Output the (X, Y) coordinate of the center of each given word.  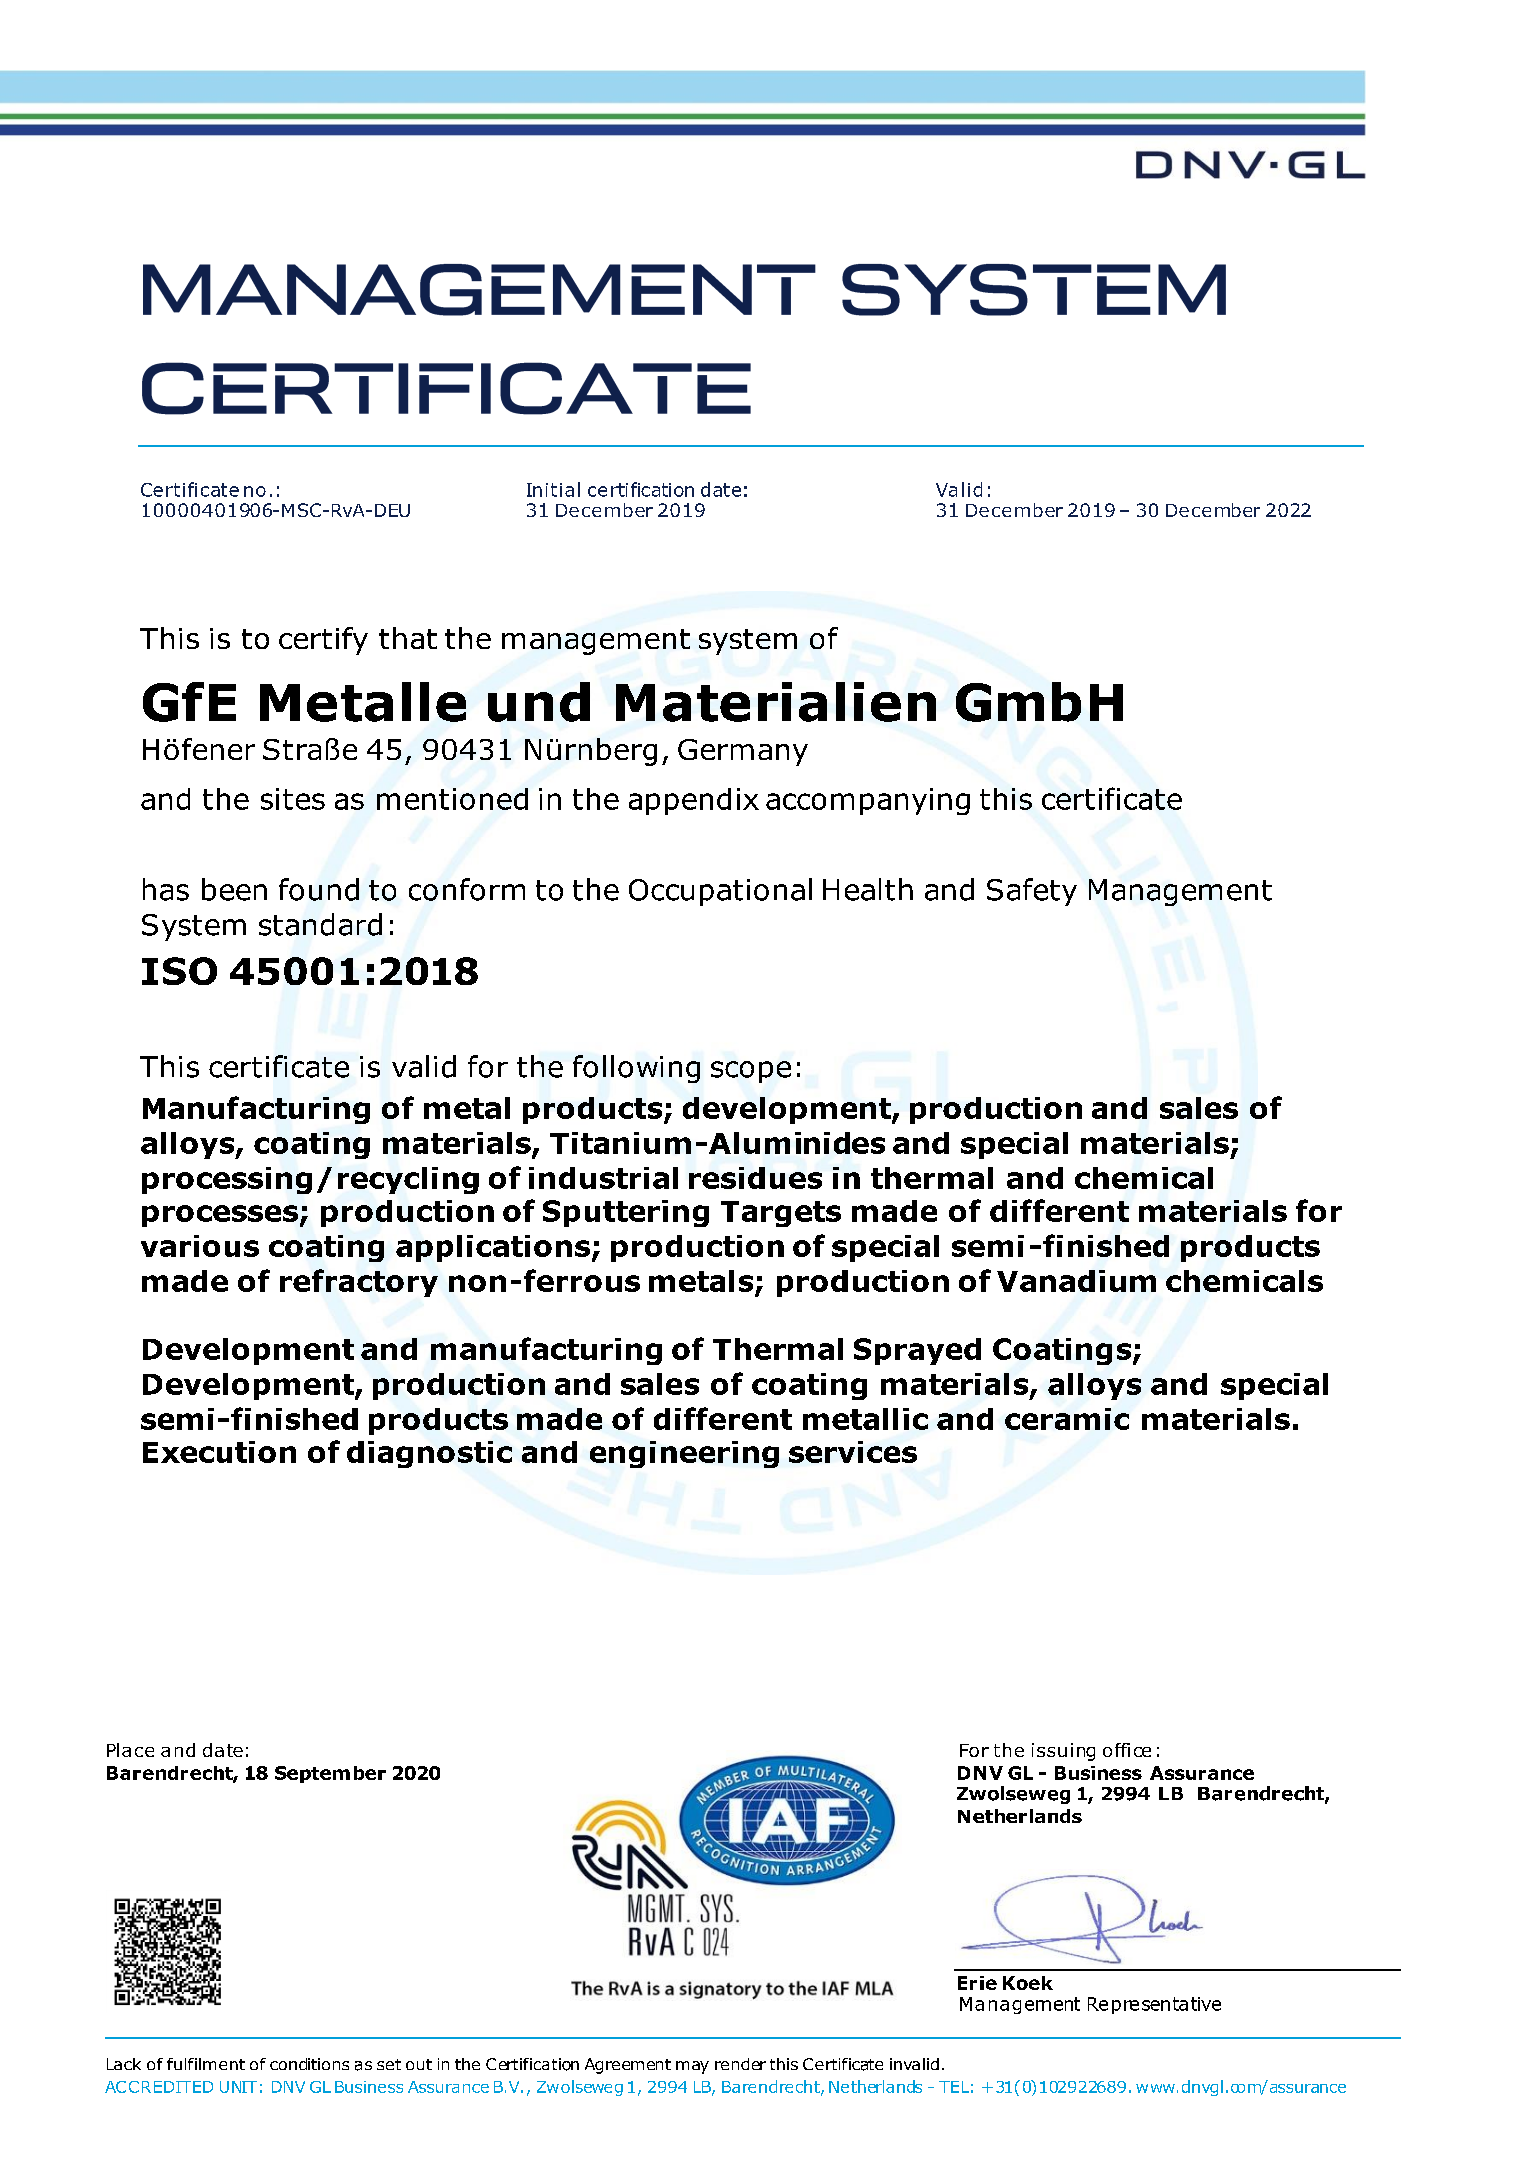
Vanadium (1076, 1281)
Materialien (776, 702)
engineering (684, 1454)
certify (323, 641)
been (234, 889)
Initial (553, 489)
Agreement (628, 2066)
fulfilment (206, 2064)
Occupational (720, 892)
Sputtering (626, 1213)
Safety (1032, 892)
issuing (1063, 1752)
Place (130, 1750)
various (200, 1246)
